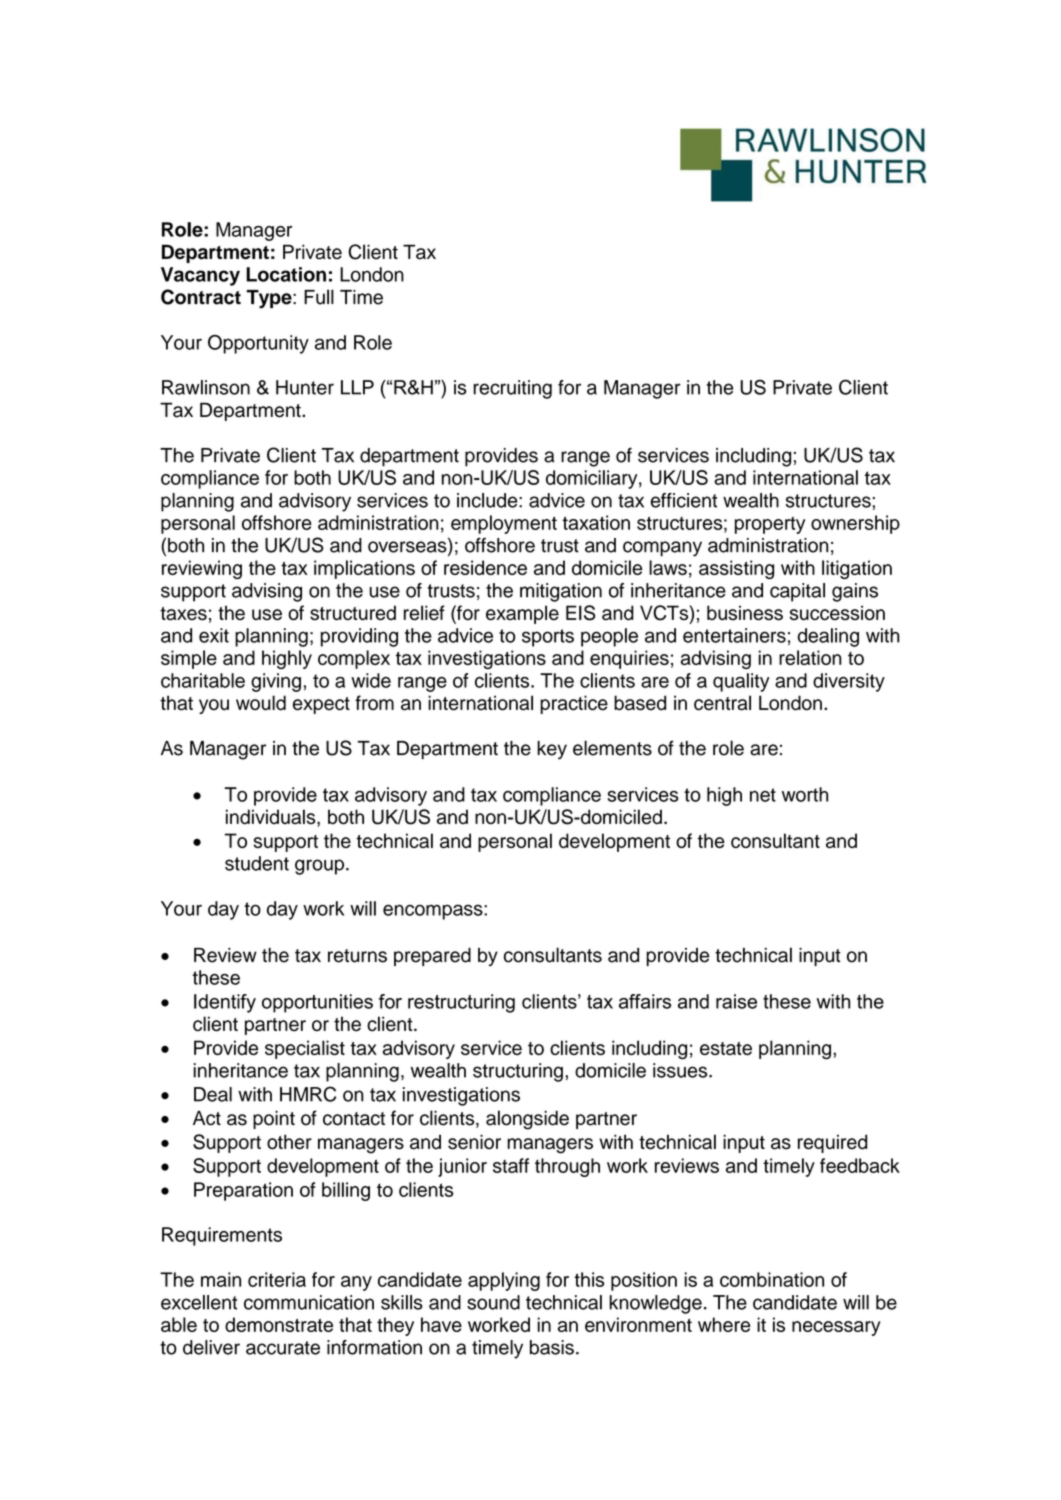 This screenshot has height=1500, width=1061. I want to click on individuals, so click(272, 818).
